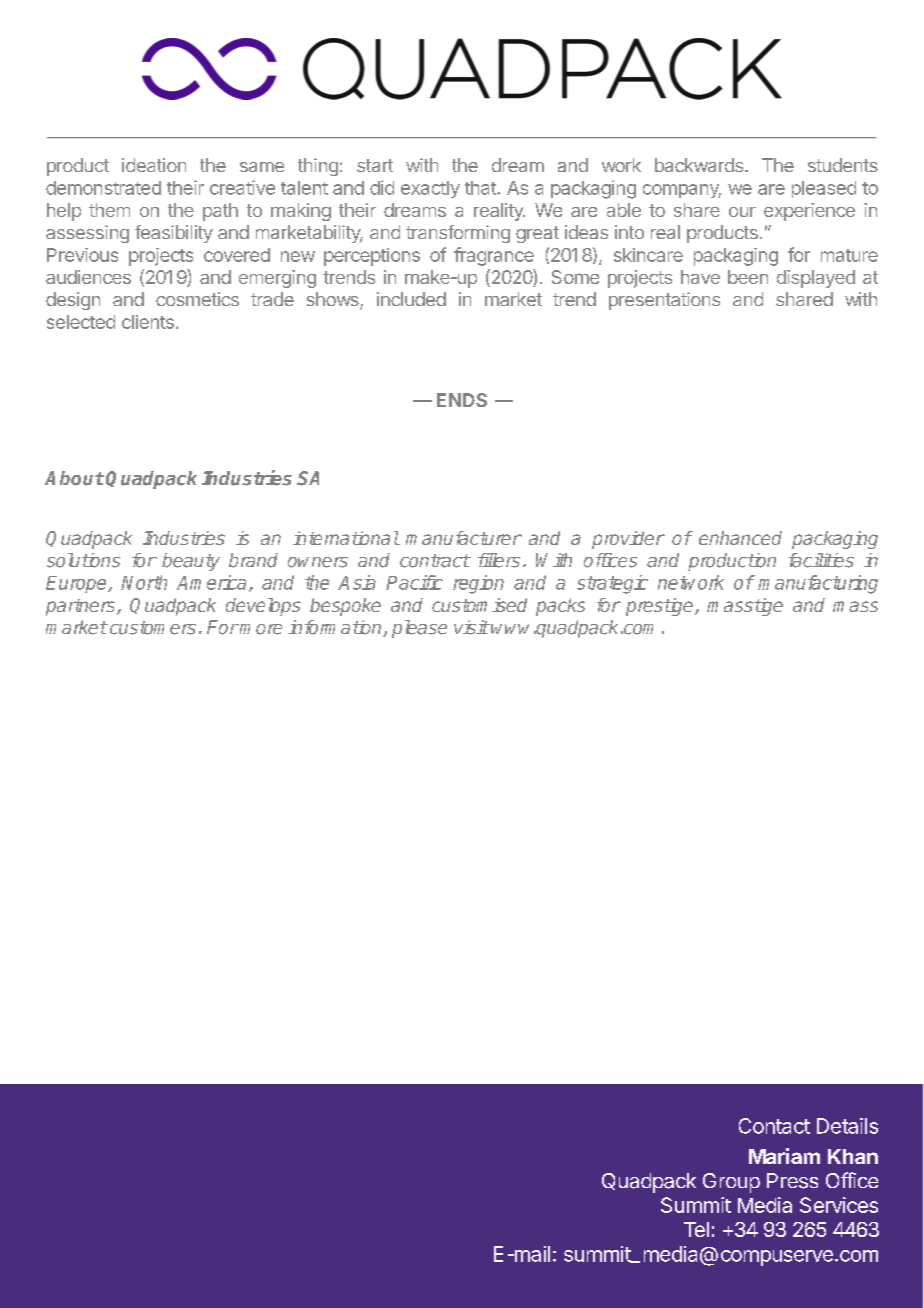 Image resolution: width=924 pixels, height=1308 pixels. I want to click on our, so click(742, 212).
